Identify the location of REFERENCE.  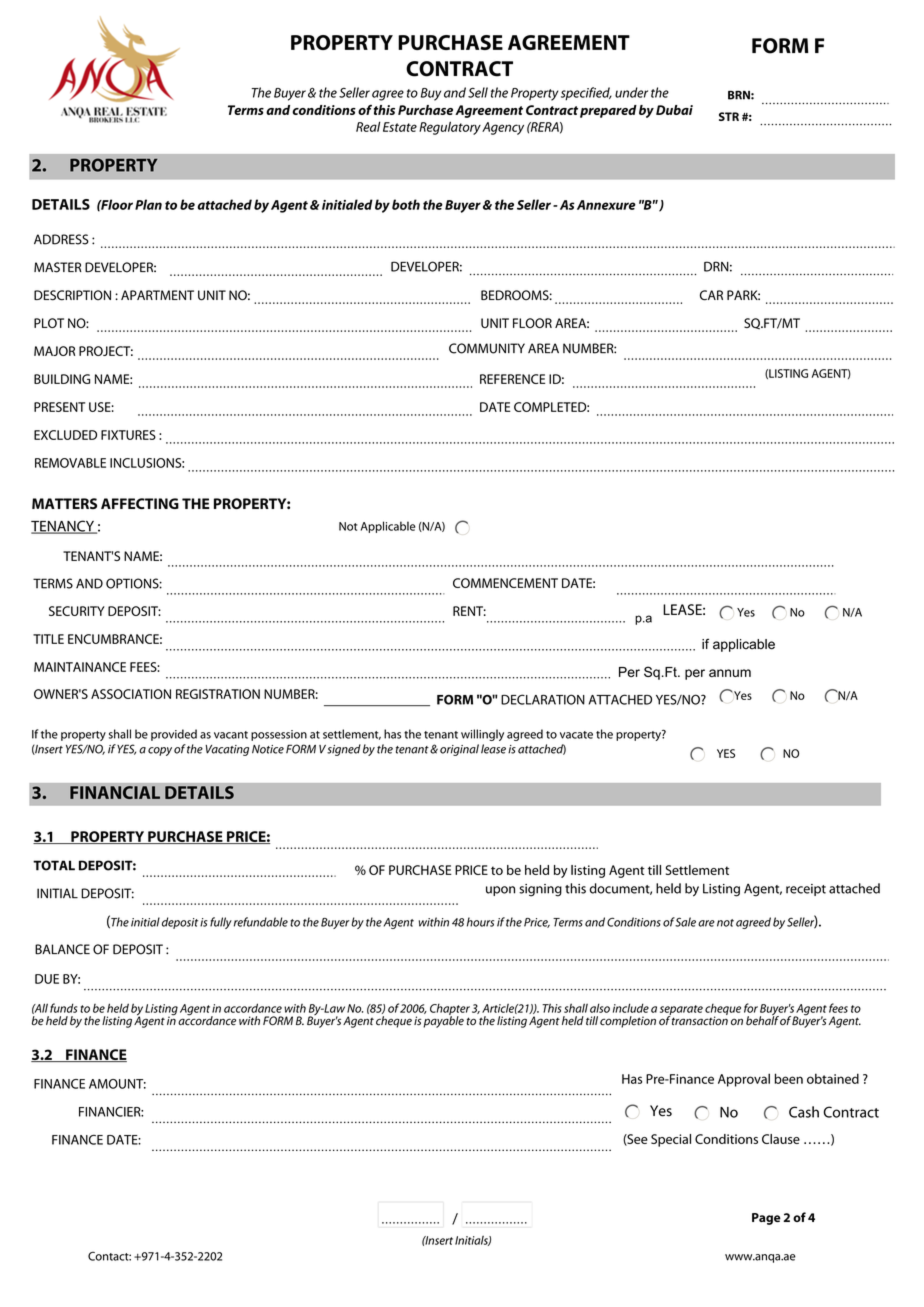
(512, 379).
